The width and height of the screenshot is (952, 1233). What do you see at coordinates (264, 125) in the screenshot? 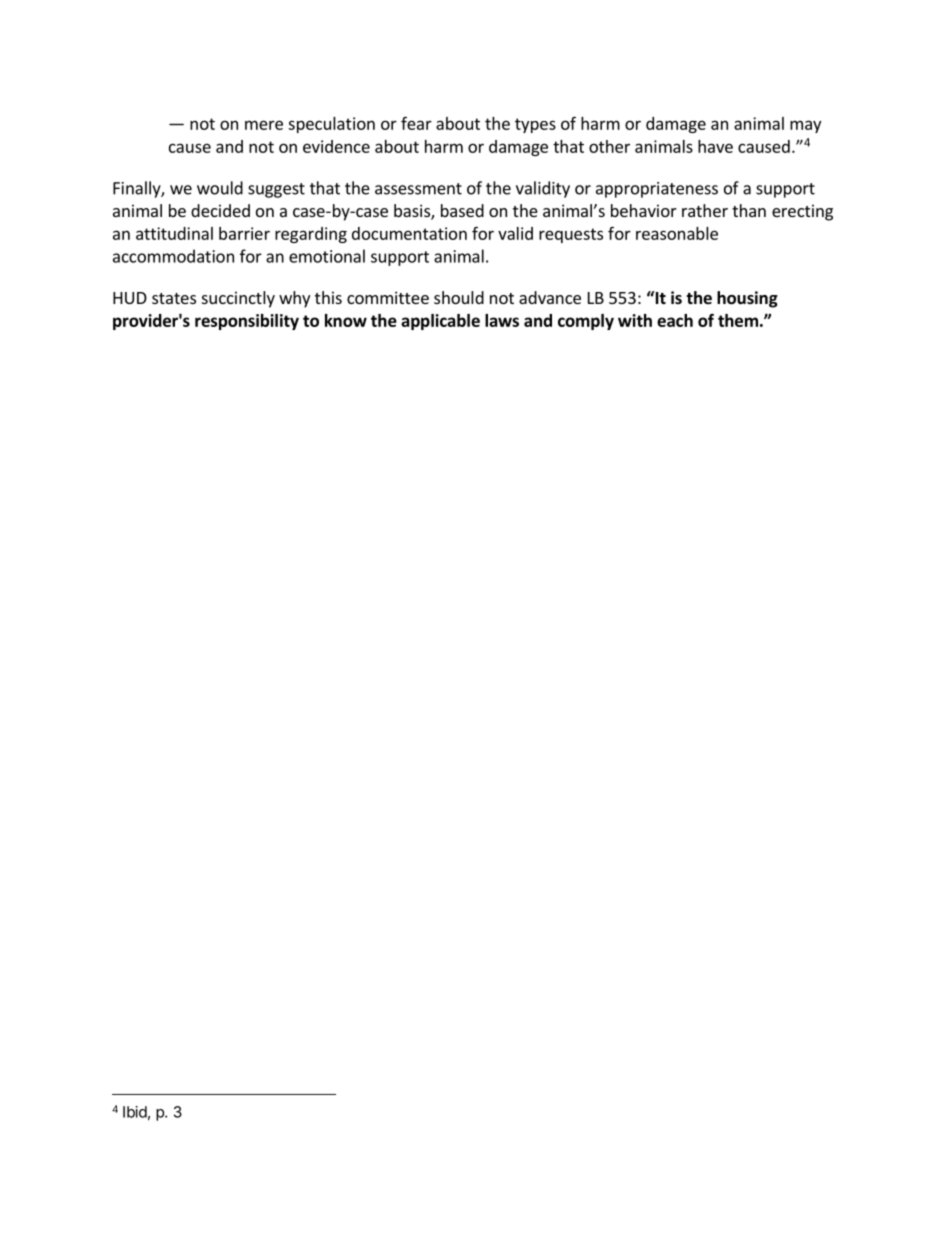
I see `mere` at bounding box center [264, 125].
